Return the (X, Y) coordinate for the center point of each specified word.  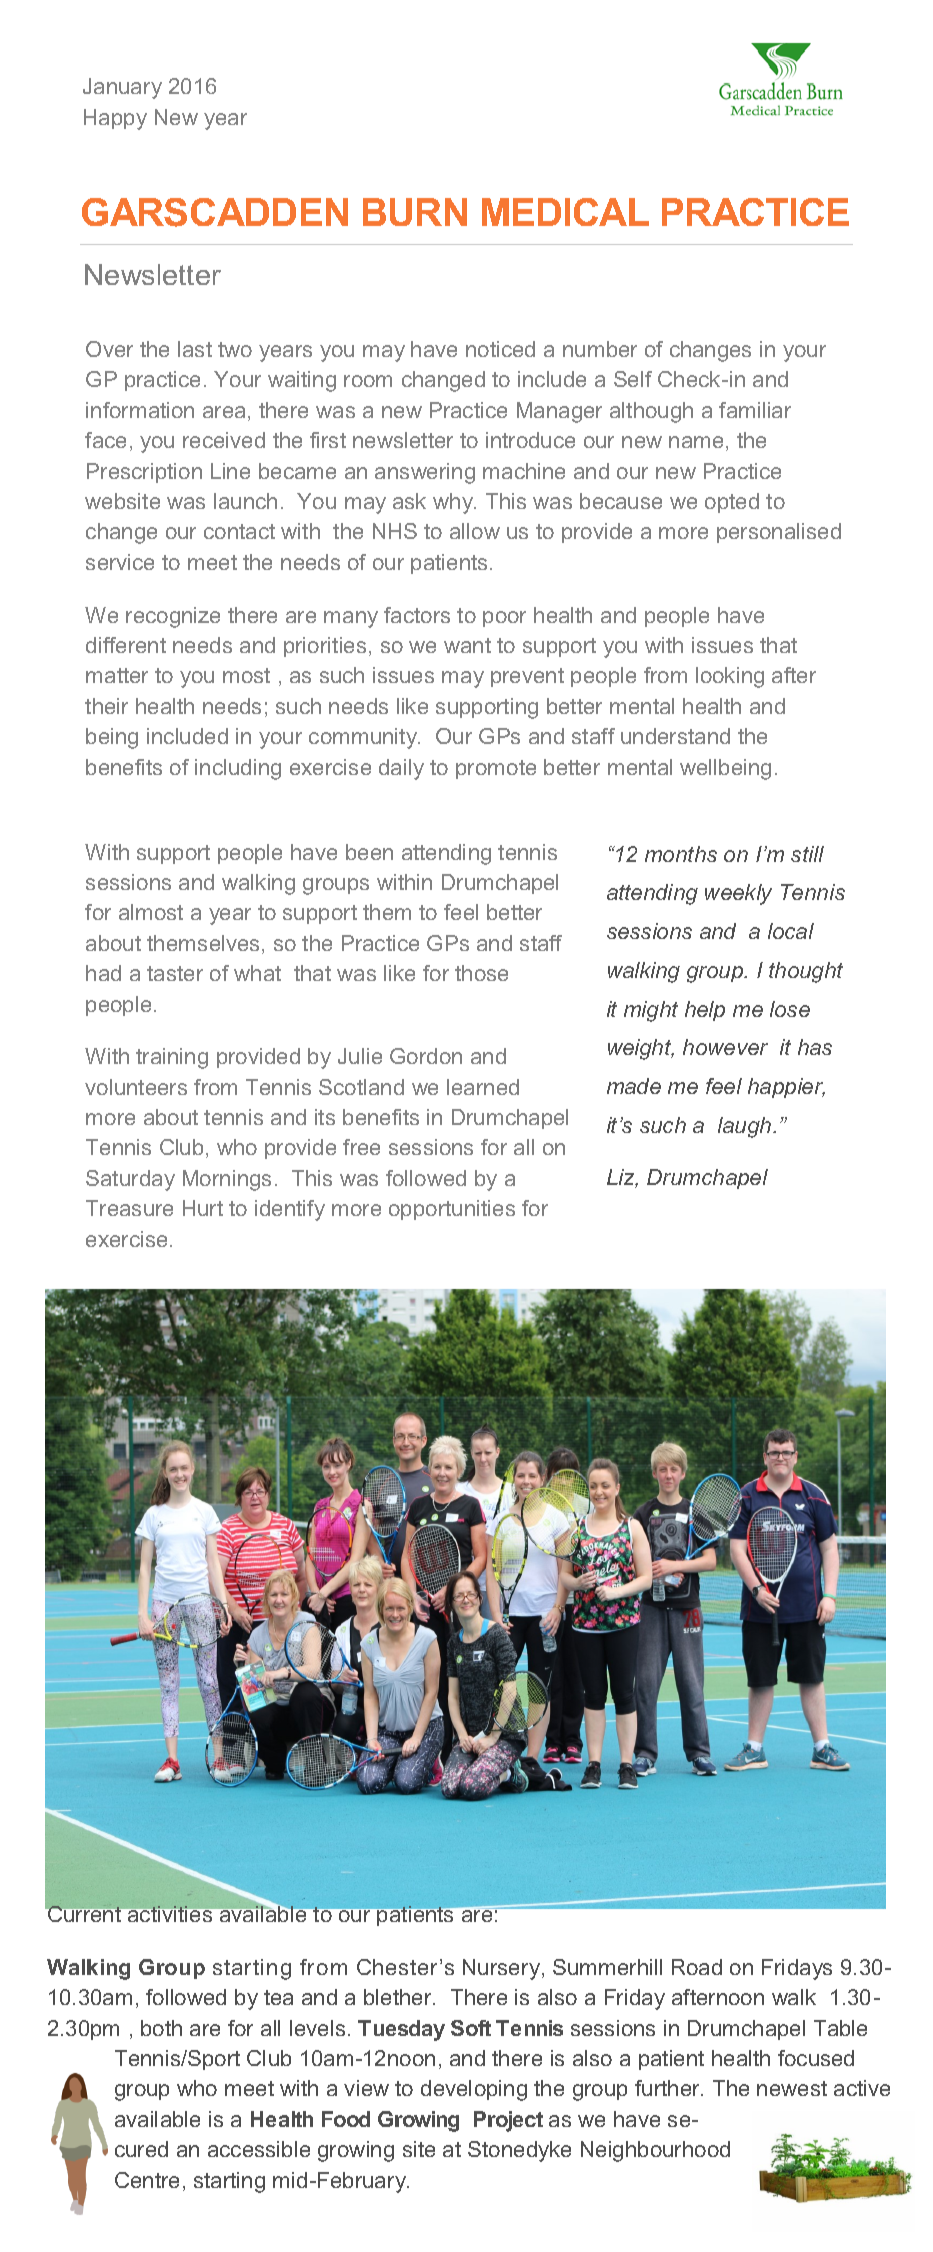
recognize (173, 617)
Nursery (503, 1969)
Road (697, 1967)
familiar (755, 410)
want (467, 645)
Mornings (227, 1180)
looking (730, 677)
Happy (115, 119)
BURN (415, 212)
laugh (746, 1127)
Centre (147, 2180)
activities (170, 1913)
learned (483, 1087)
